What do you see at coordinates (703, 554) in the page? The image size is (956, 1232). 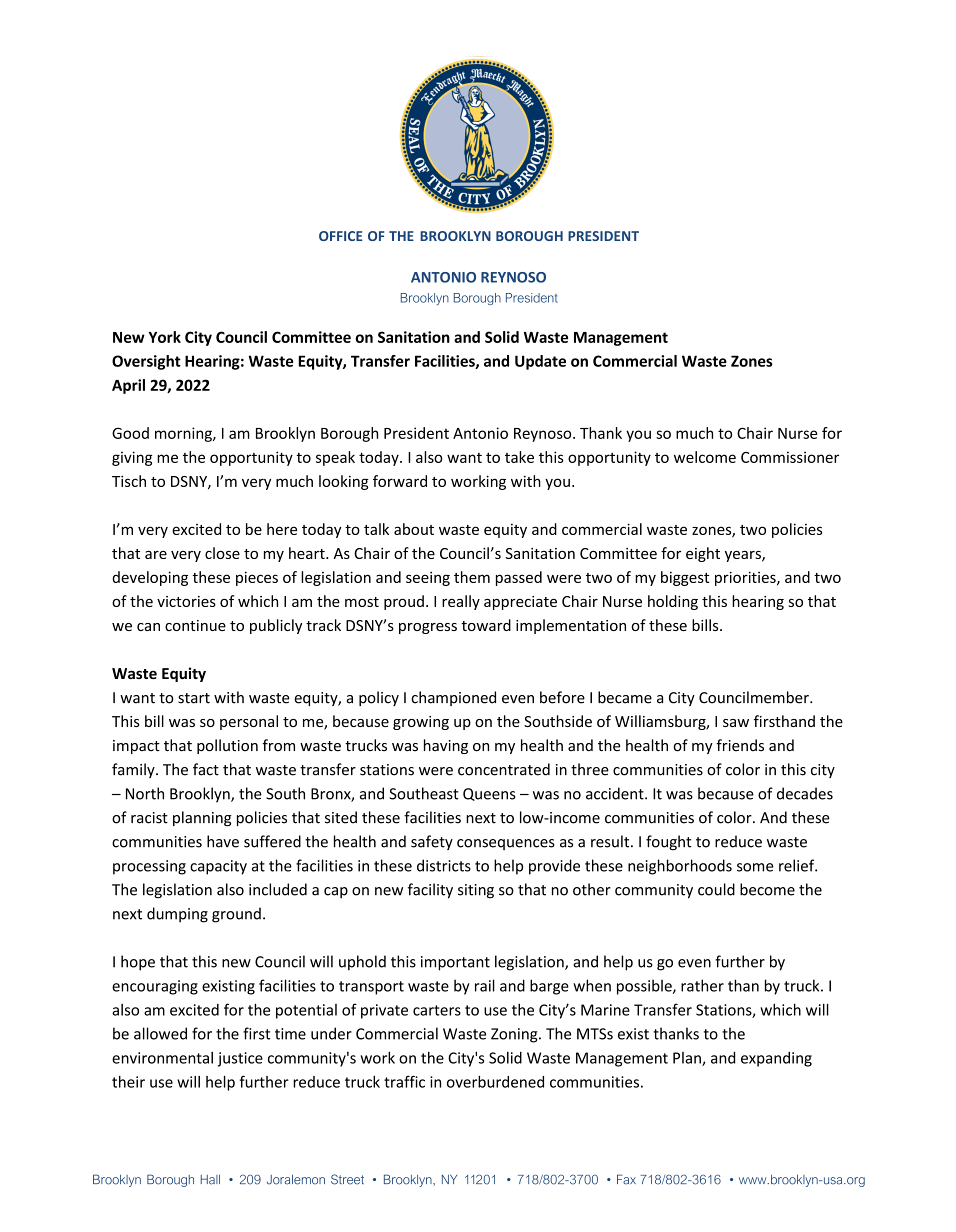 I see `eight` at bounding box center [703, 554].
